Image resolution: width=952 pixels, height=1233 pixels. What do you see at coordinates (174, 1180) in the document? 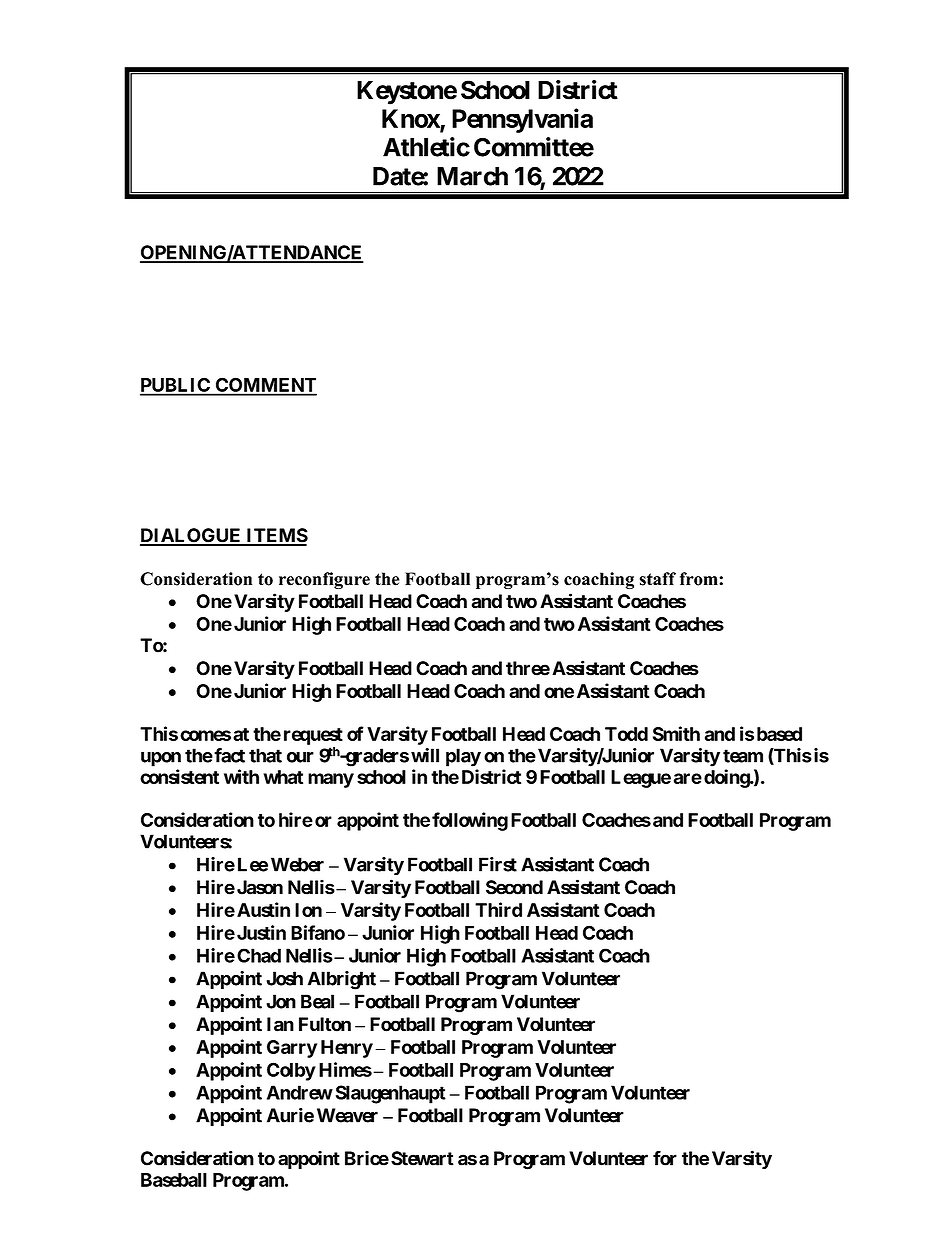
I see `Baseball` at bounding box center [174, 1180].
